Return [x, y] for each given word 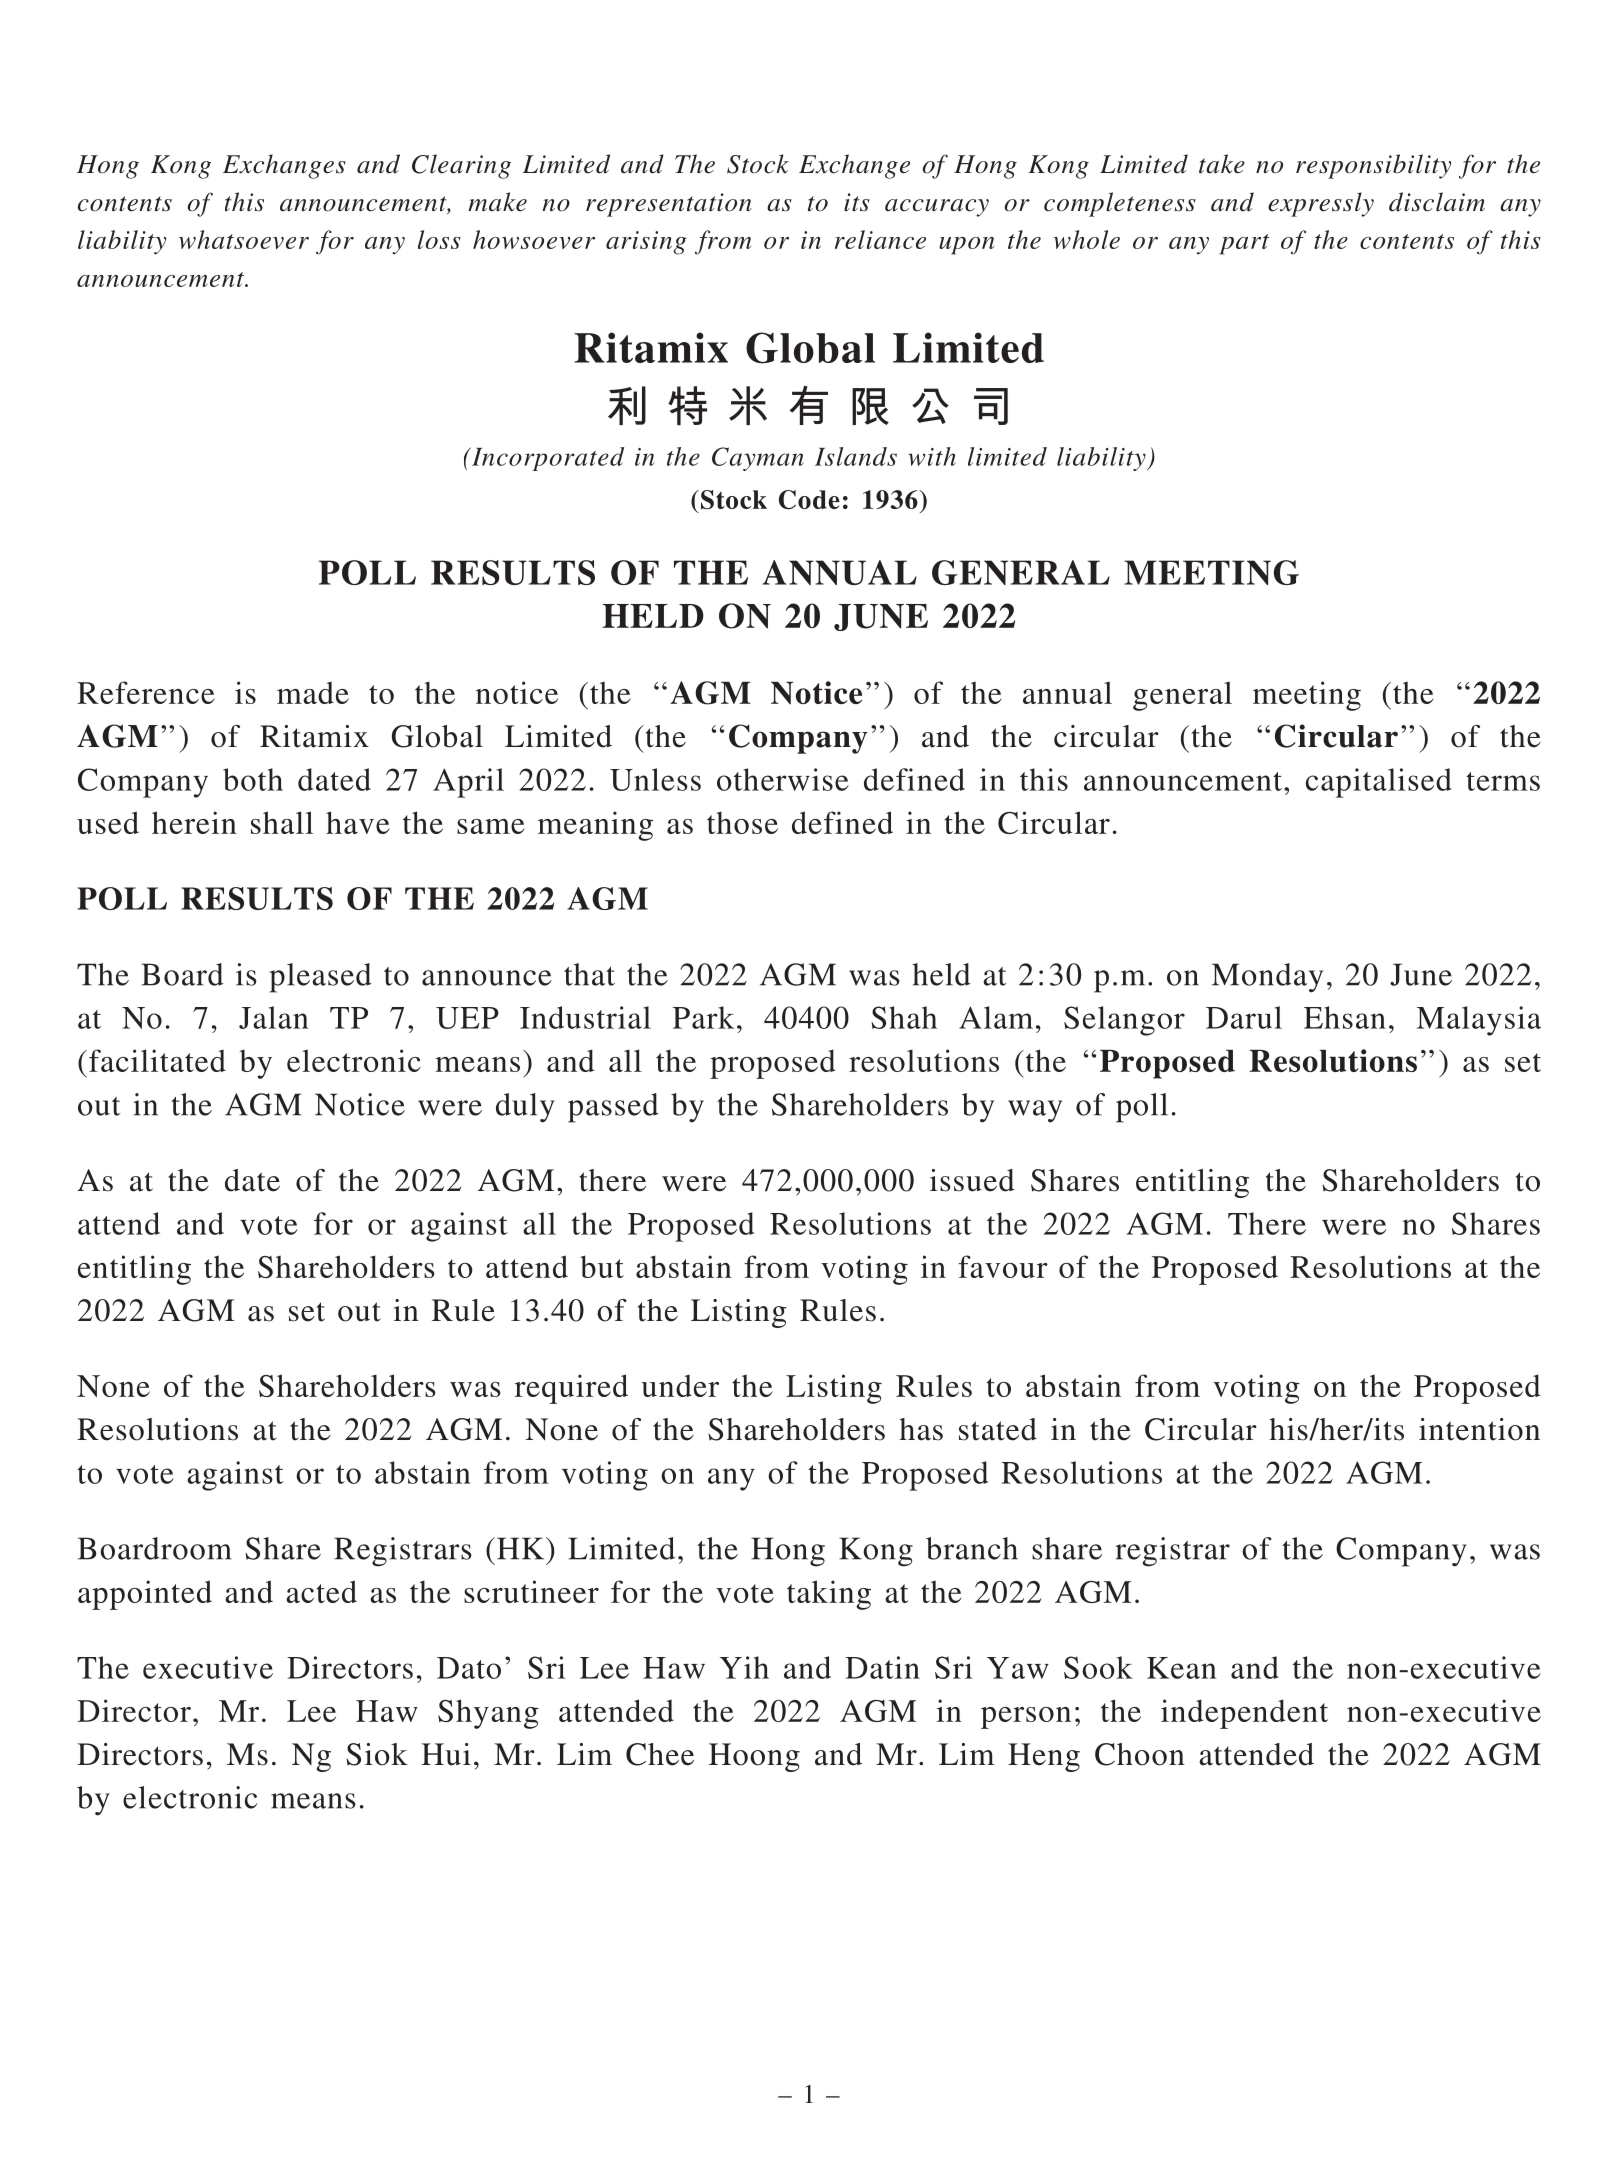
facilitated [157, 1060]
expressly [1321, 204]
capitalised [1379, 783]
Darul [1244, 1017]
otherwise [783, 779]
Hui [446, 1754]
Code [809, 500]
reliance [880, 239]
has [921, 1429]
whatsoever [244, 239]
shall [282, 822]
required [571, 1389]
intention [1479, 1429]
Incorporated [547, 459]
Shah [904, 1017]
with [932, 456]
